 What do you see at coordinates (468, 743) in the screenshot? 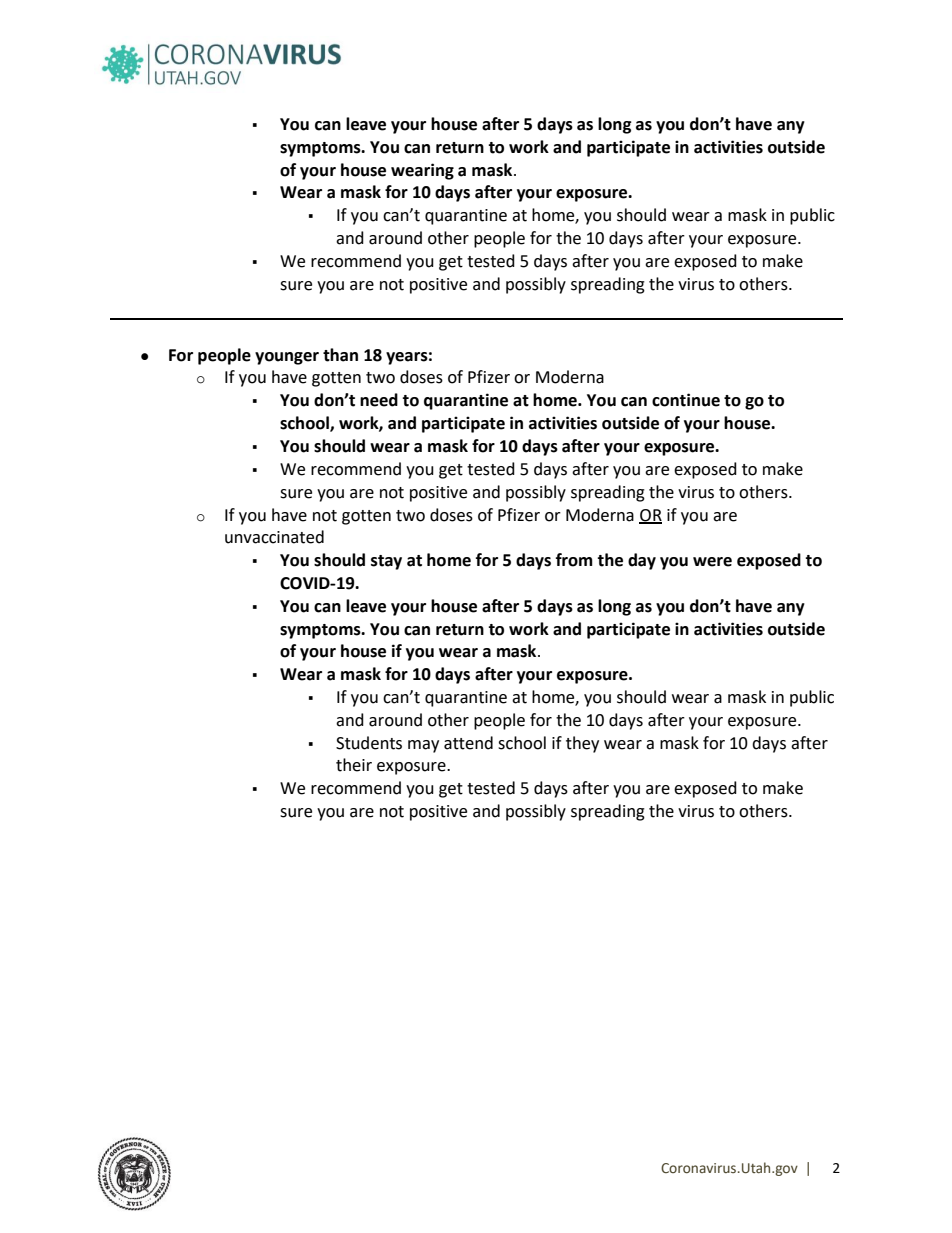
I see `attend` at bounding box center [468, 743].
